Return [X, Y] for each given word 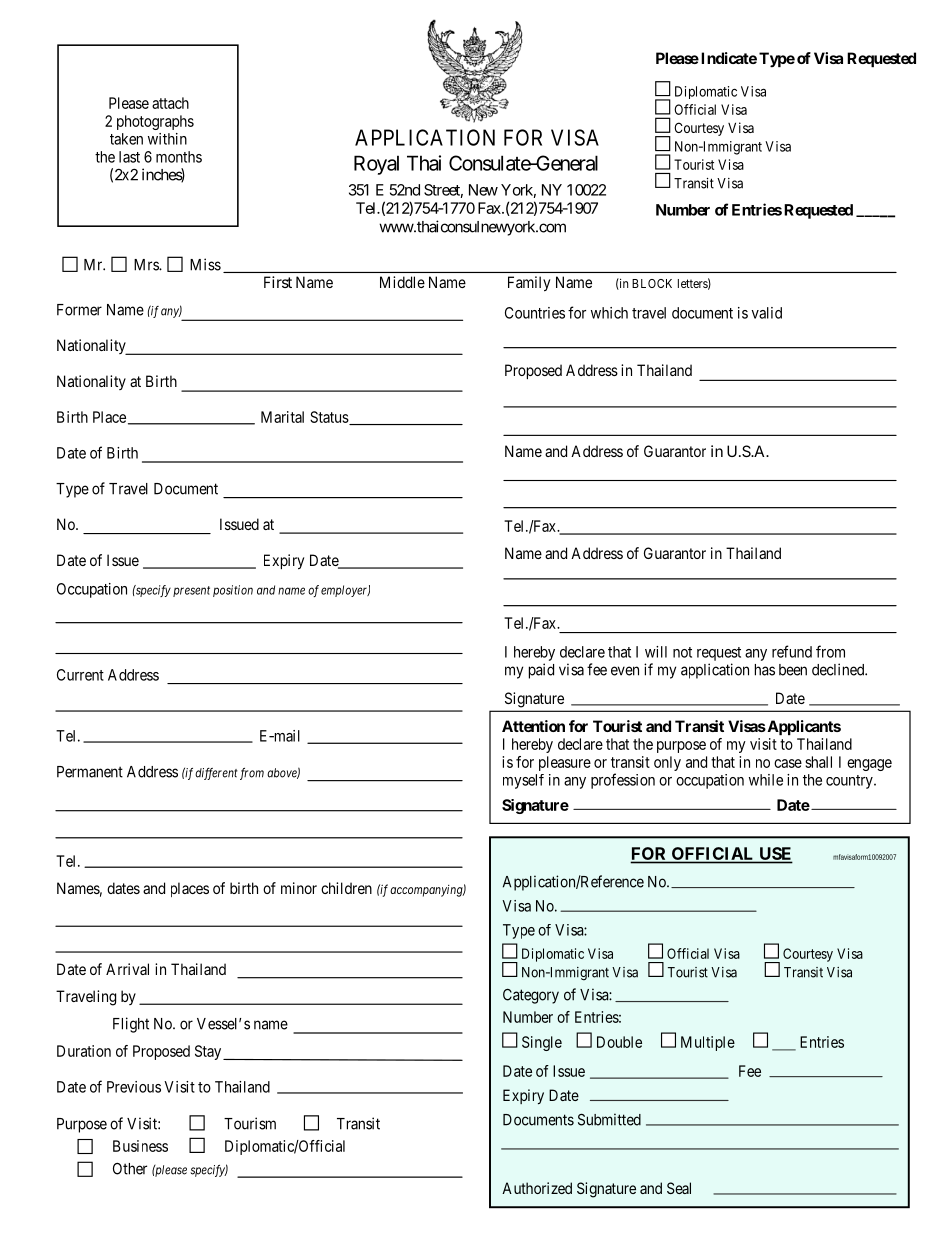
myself [523, 781]
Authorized [537, 1188]
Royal [376, 165]
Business [140, 1146]
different [216, 774]
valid [766, 313]
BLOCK [652, 283]
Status [330, 418]
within [167, 139]
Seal [679, 1188]
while [766, 780]
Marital [282, 417]
